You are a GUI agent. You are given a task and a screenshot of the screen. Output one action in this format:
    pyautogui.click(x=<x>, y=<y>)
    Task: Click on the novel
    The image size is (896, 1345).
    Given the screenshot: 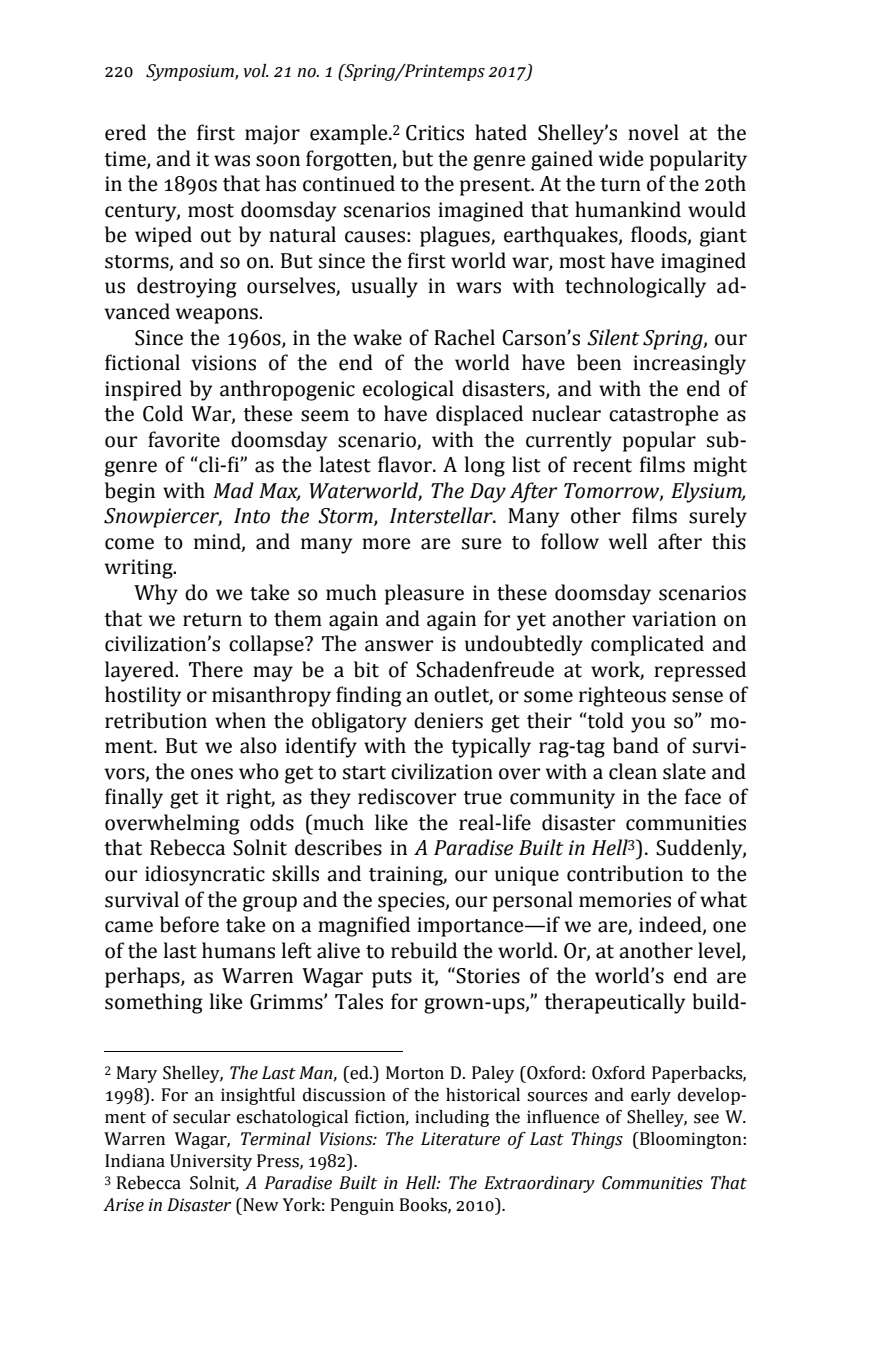 What is the action you would take?
    pyautogui.click(x=653, y=132)
